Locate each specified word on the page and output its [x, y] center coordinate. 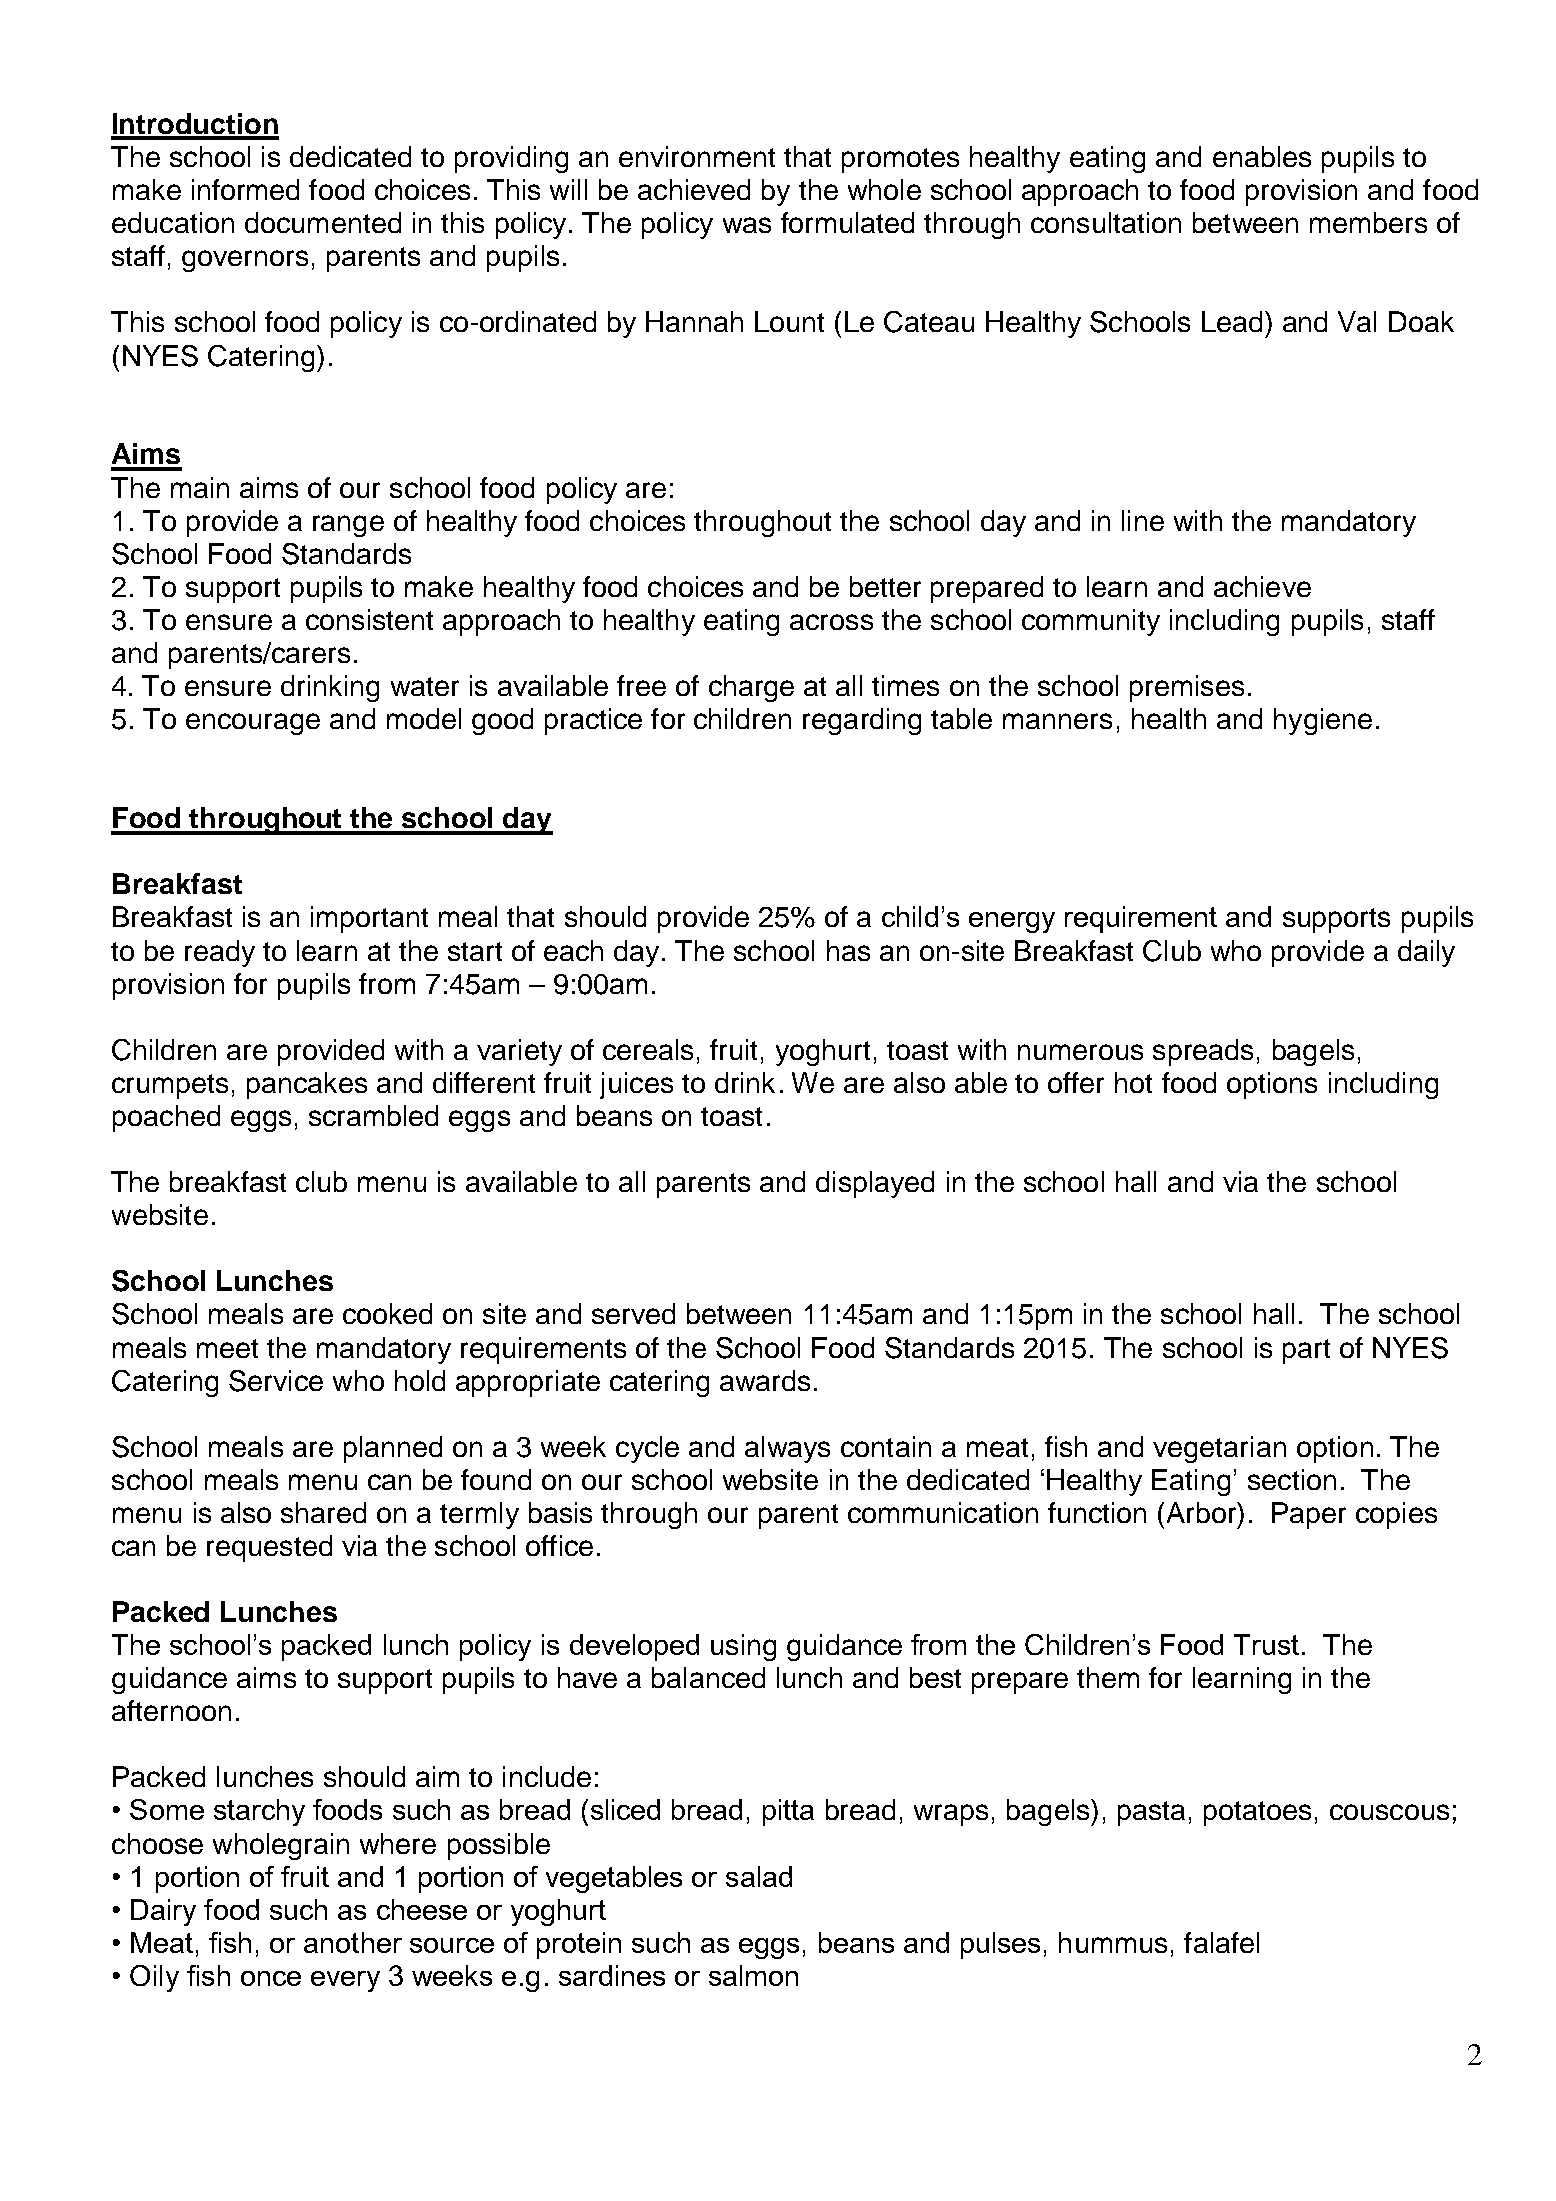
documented [323, 222]
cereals [648, 1049]
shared [323, 1512]
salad [759, 1876]
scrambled [373, 1115]
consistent [369, 619]
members [1368, 222]
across [831, 622]
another [353, 1942]
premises [1187, 688]
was [747, 225]
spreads [1203, 1052]
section [1292, 1479]
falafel [1221, 1942]
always [787, 1449]
